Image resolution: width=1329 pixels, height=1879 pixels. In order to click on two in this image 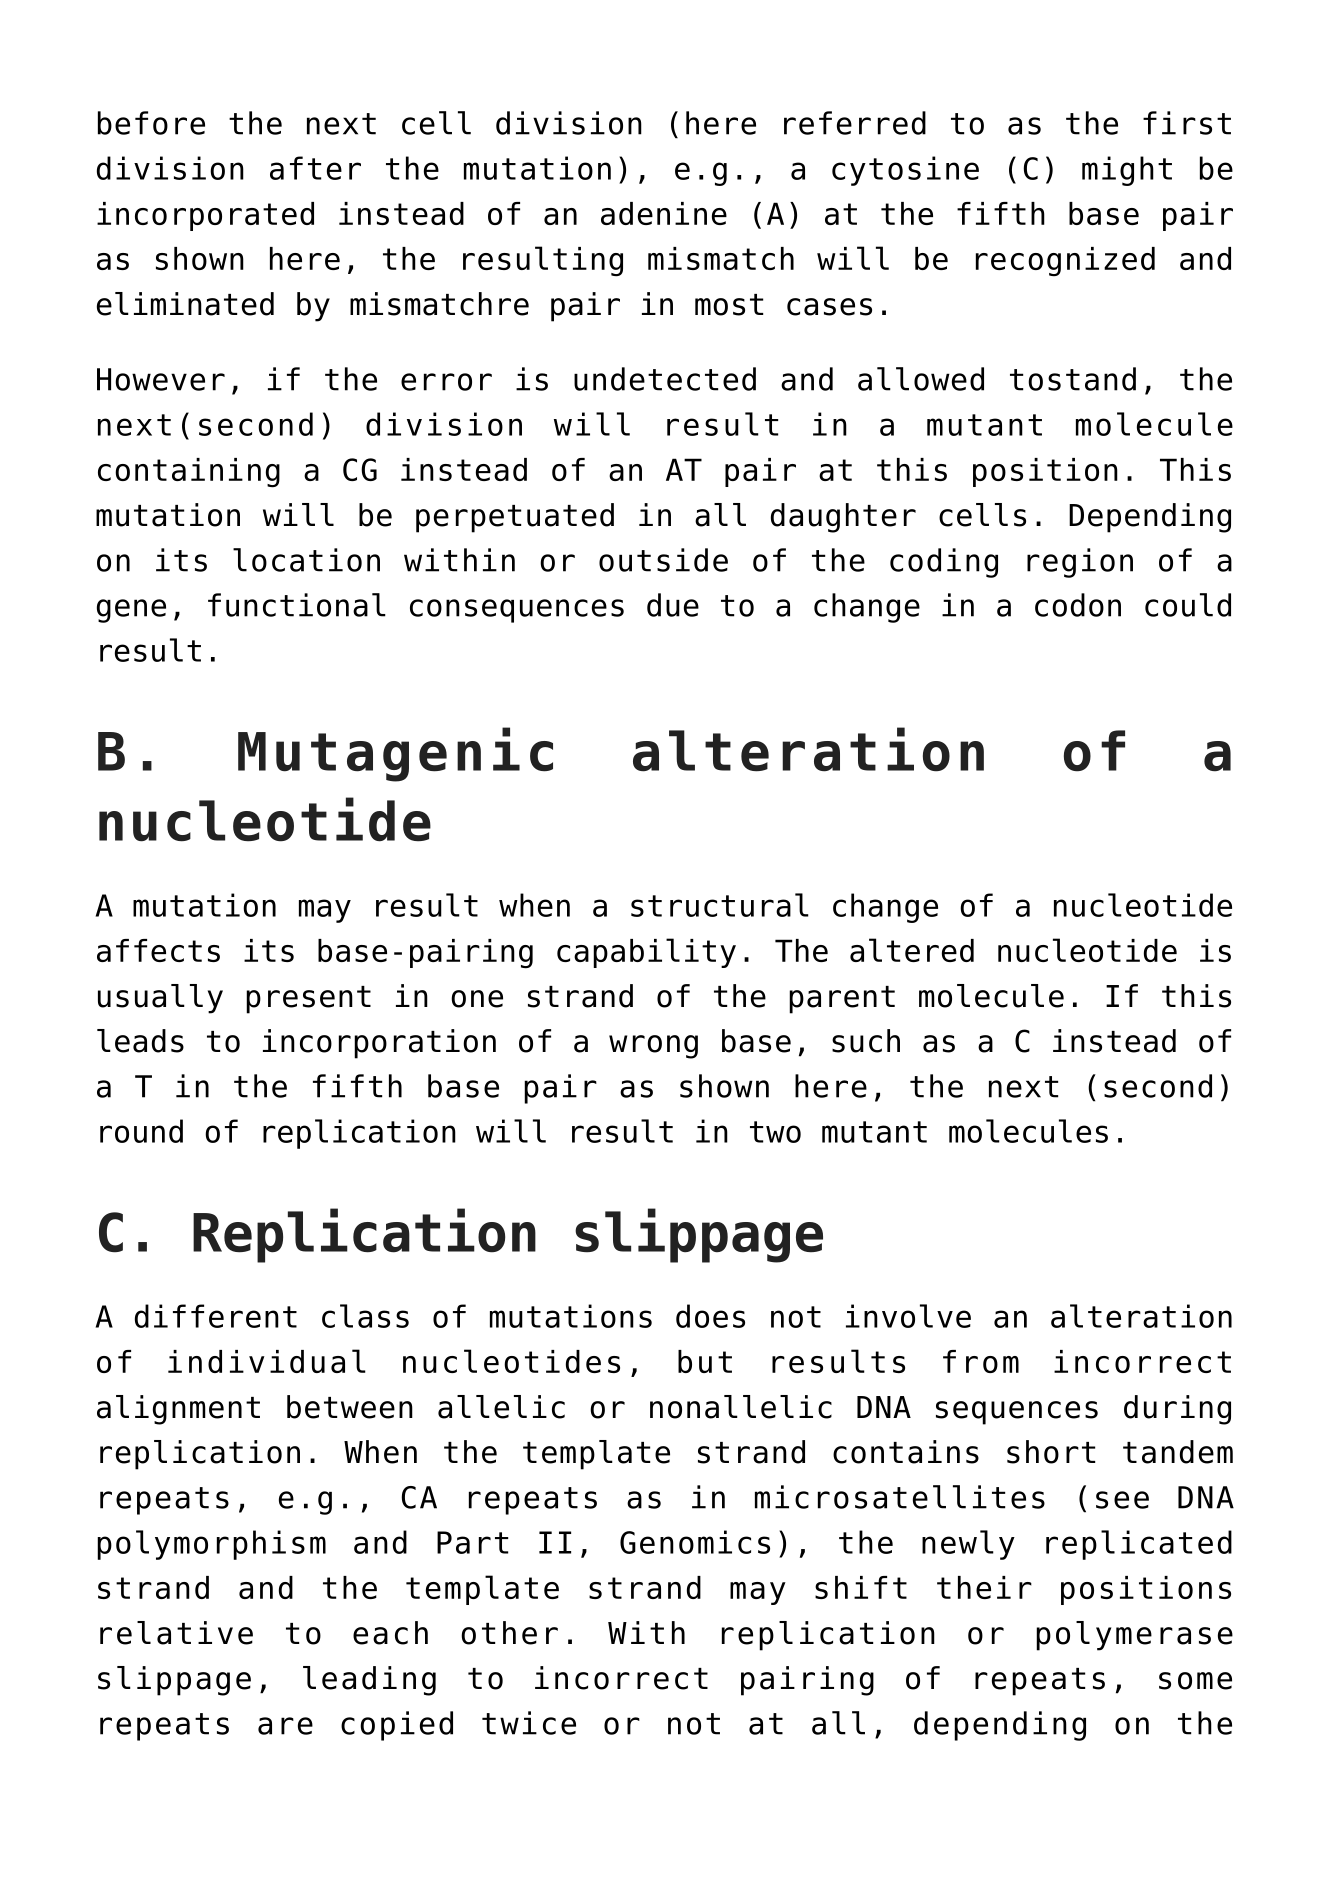, I will do `click(775, 1132)`.
